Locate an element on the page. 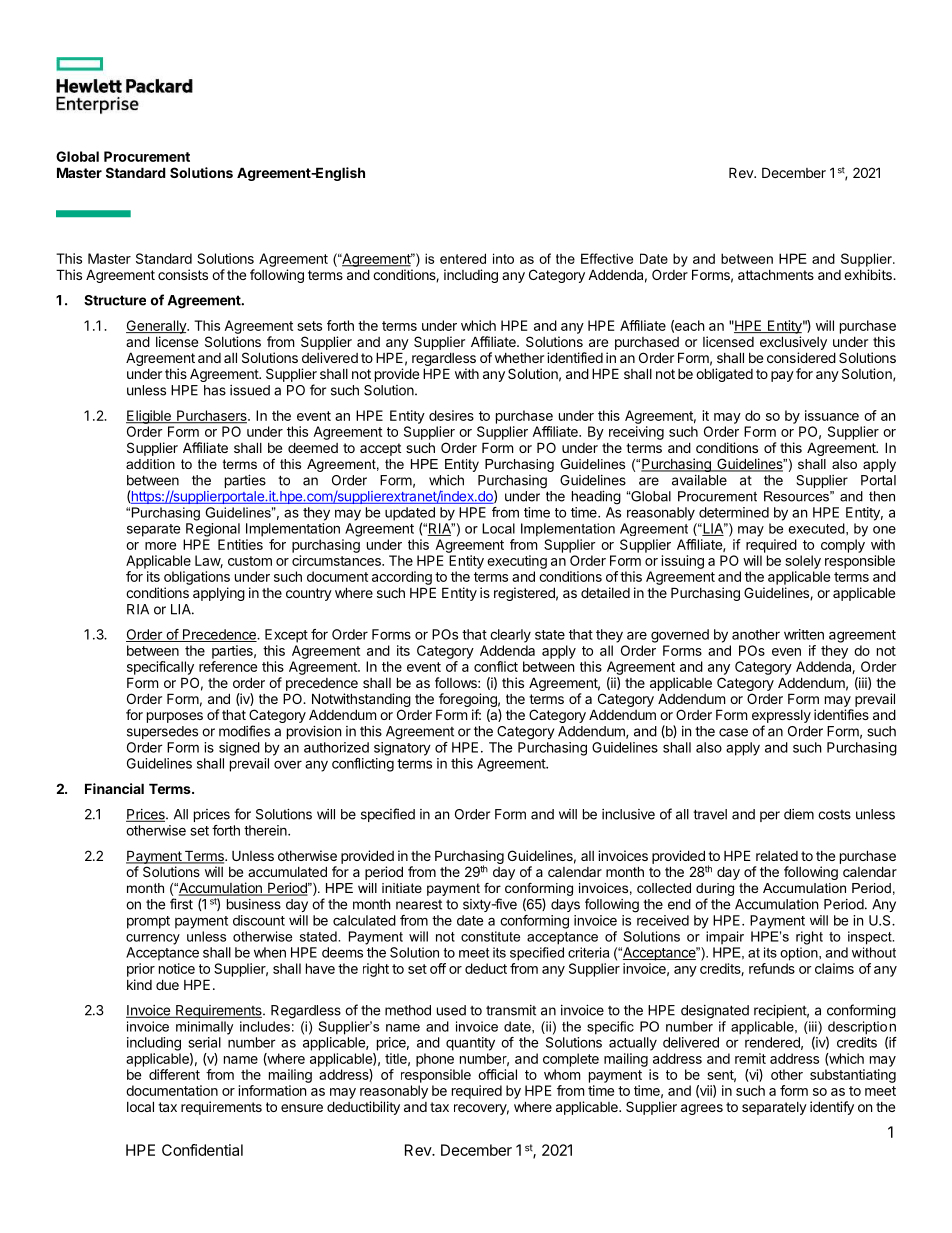 Image resolution: width=952 pixels, height=1233 pixels. Confidential is located at coordinates (202, 1150).
